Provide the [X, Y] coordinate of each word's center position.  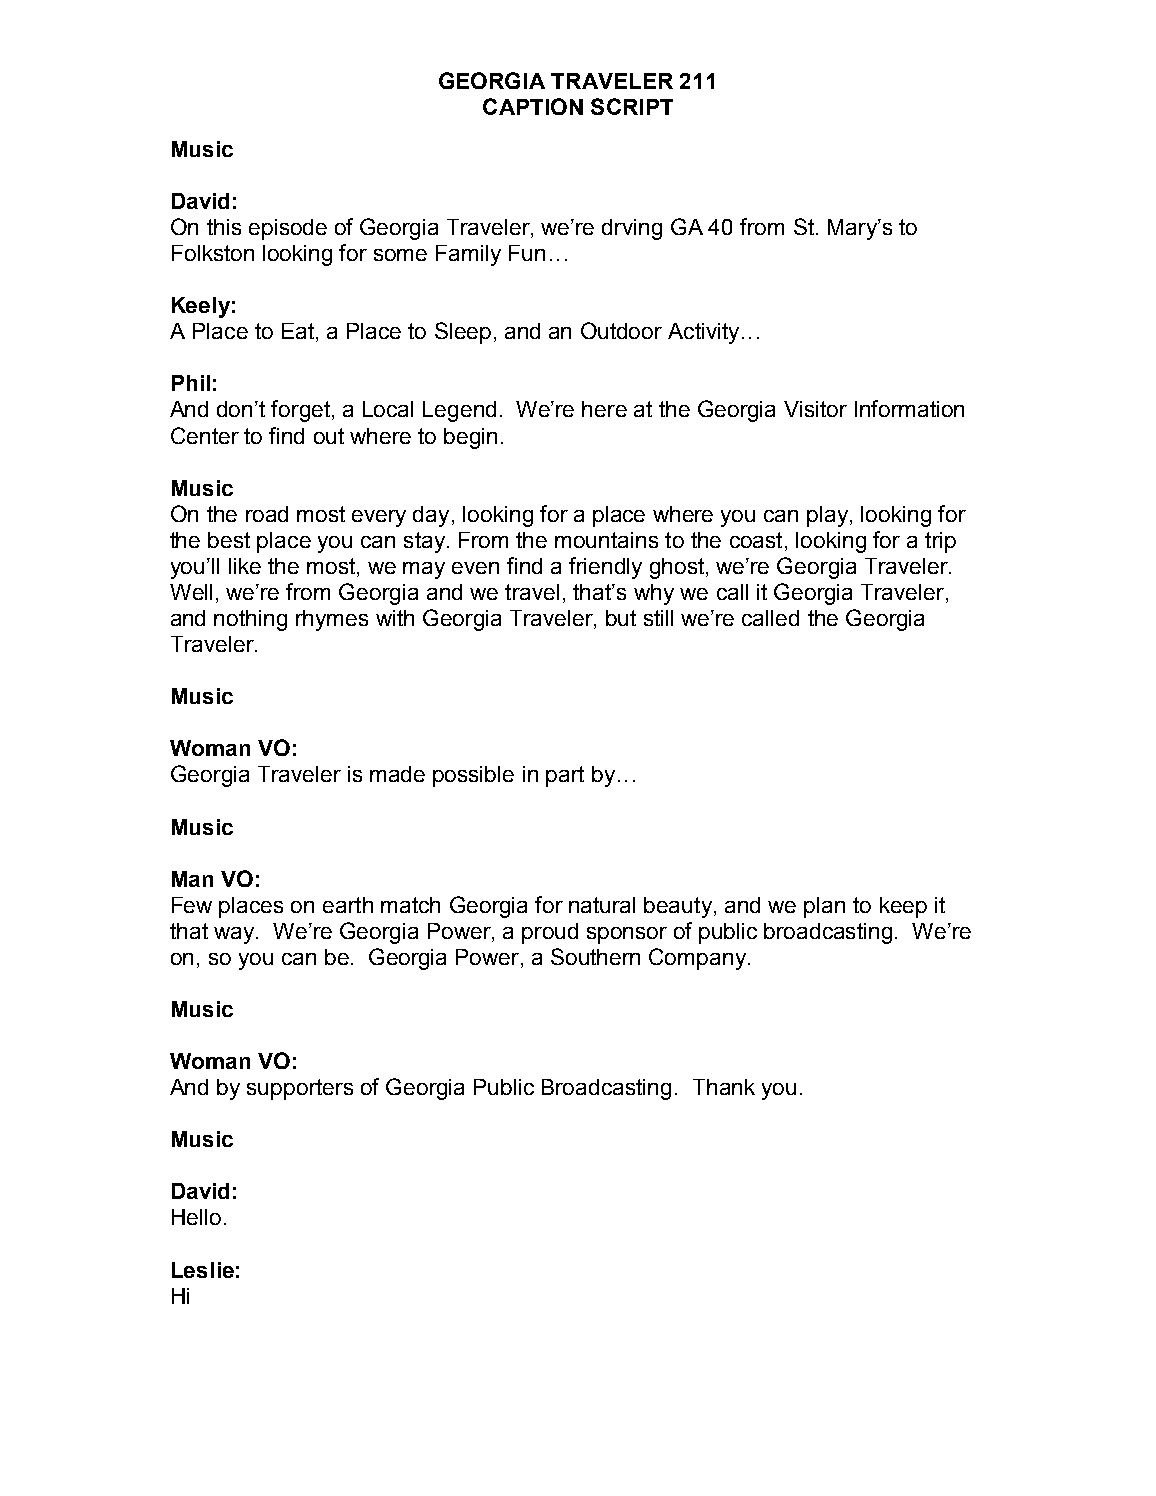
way [235, 935]
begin [470, 438]
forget [302, 411]
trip [940, 542]
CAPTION [533, 106]
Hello [196, 1217]
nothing [250, 620]
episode [288, 229]
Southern [595, 956]
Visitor [815, 409]
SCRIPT [632, 106]
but [621, 618]
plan [824, 907]
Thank [724, 1087]
